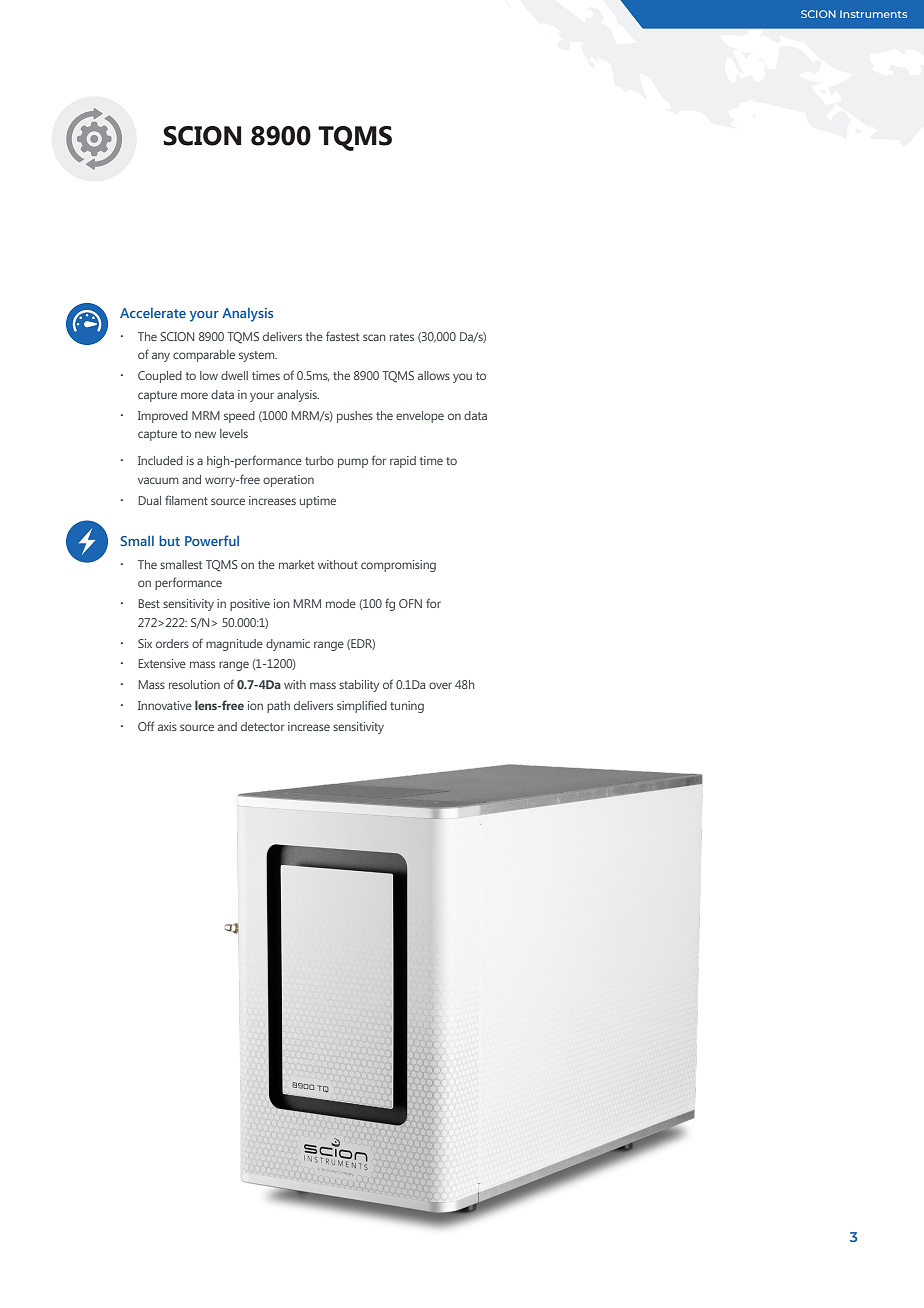 The image size is (924, 1308). Describe the element at coordinates (403, 462) in the document. I see `rapid` at that location.
